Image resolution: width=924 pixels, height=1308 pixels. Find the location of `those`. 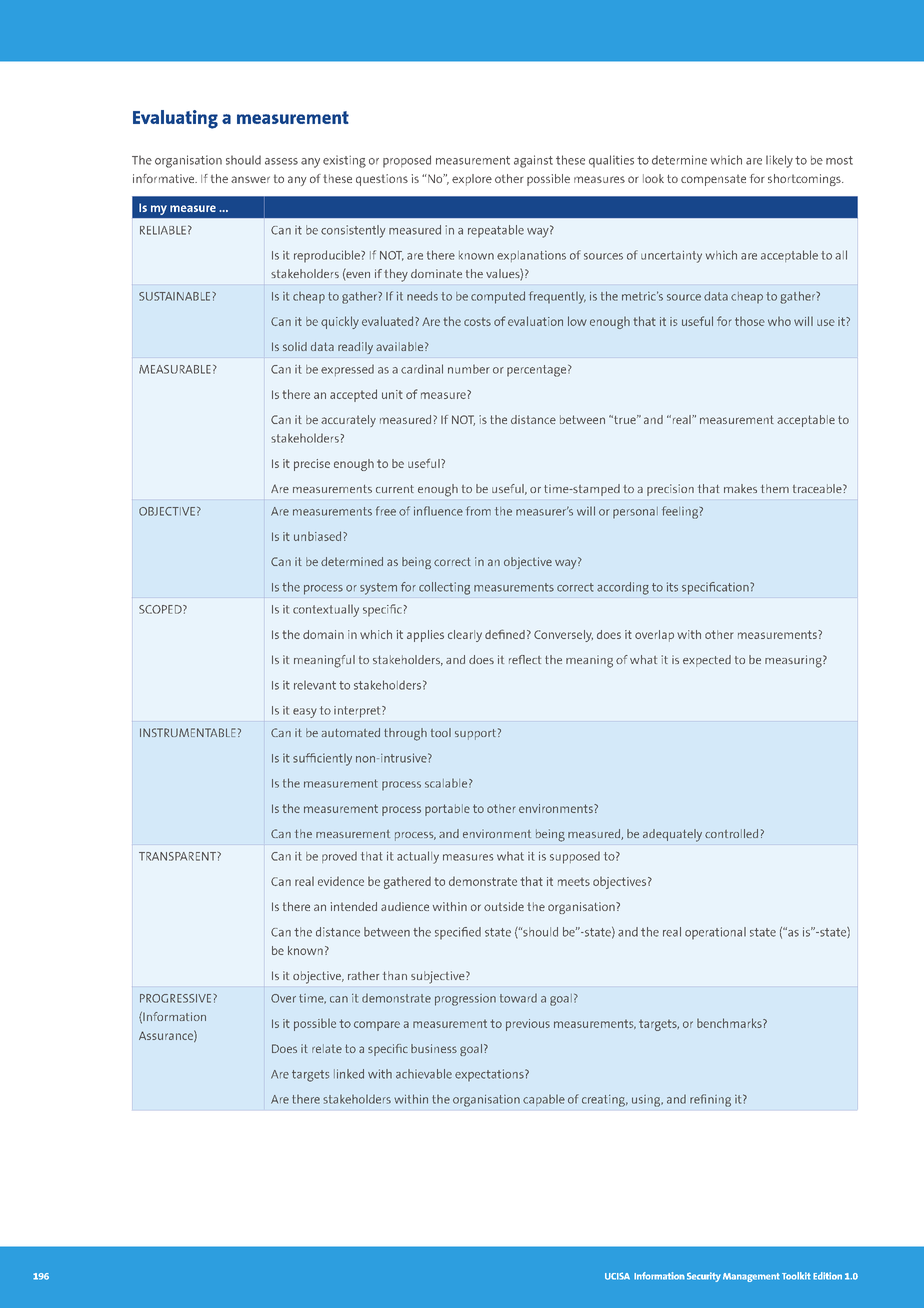

those is located at coordinates (750, 321).
